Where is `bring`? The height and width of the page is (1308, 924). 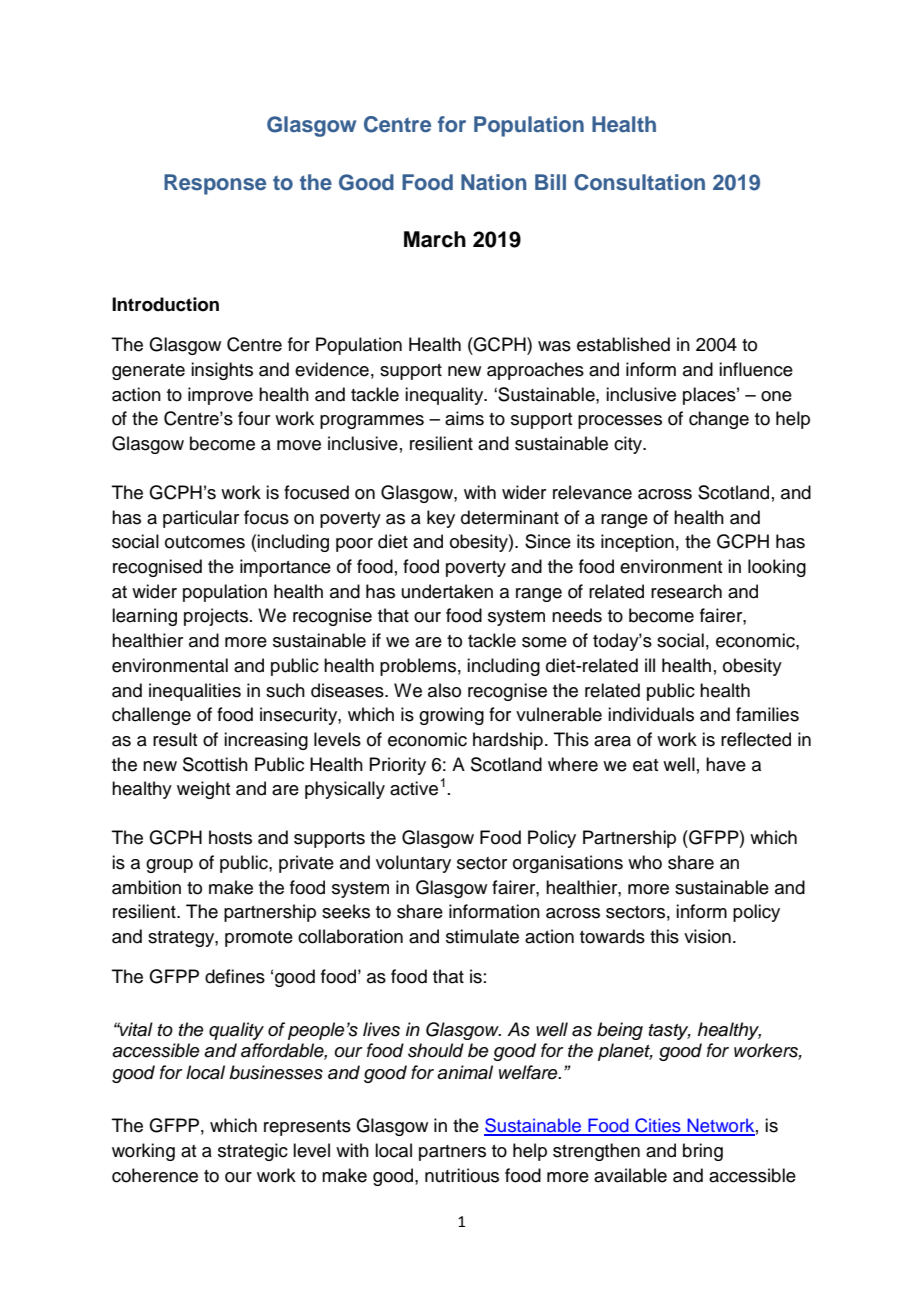
bring is located at coordinates (703, 1152).
